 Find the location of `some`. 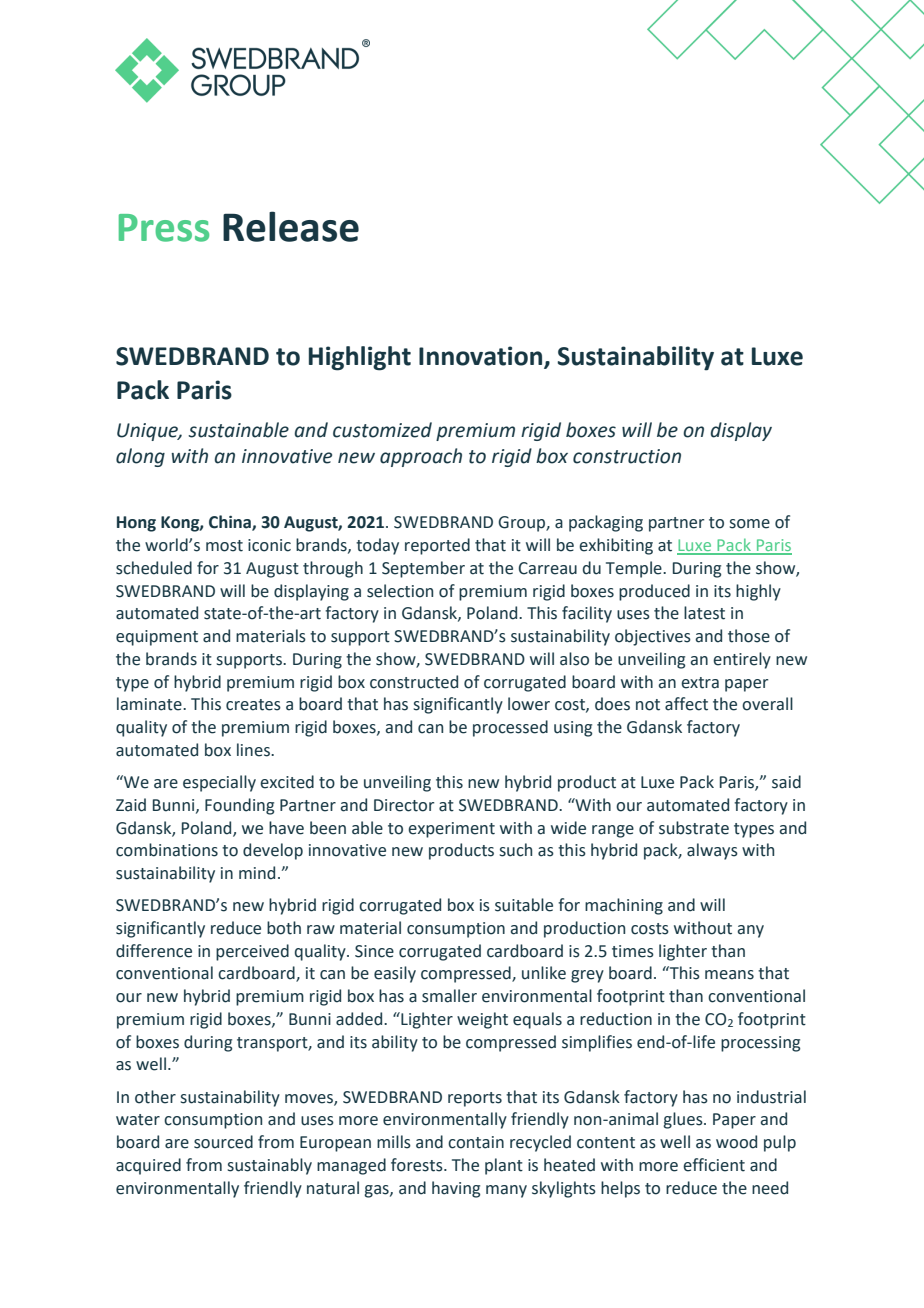

some is located at coordinates (750, 524).
